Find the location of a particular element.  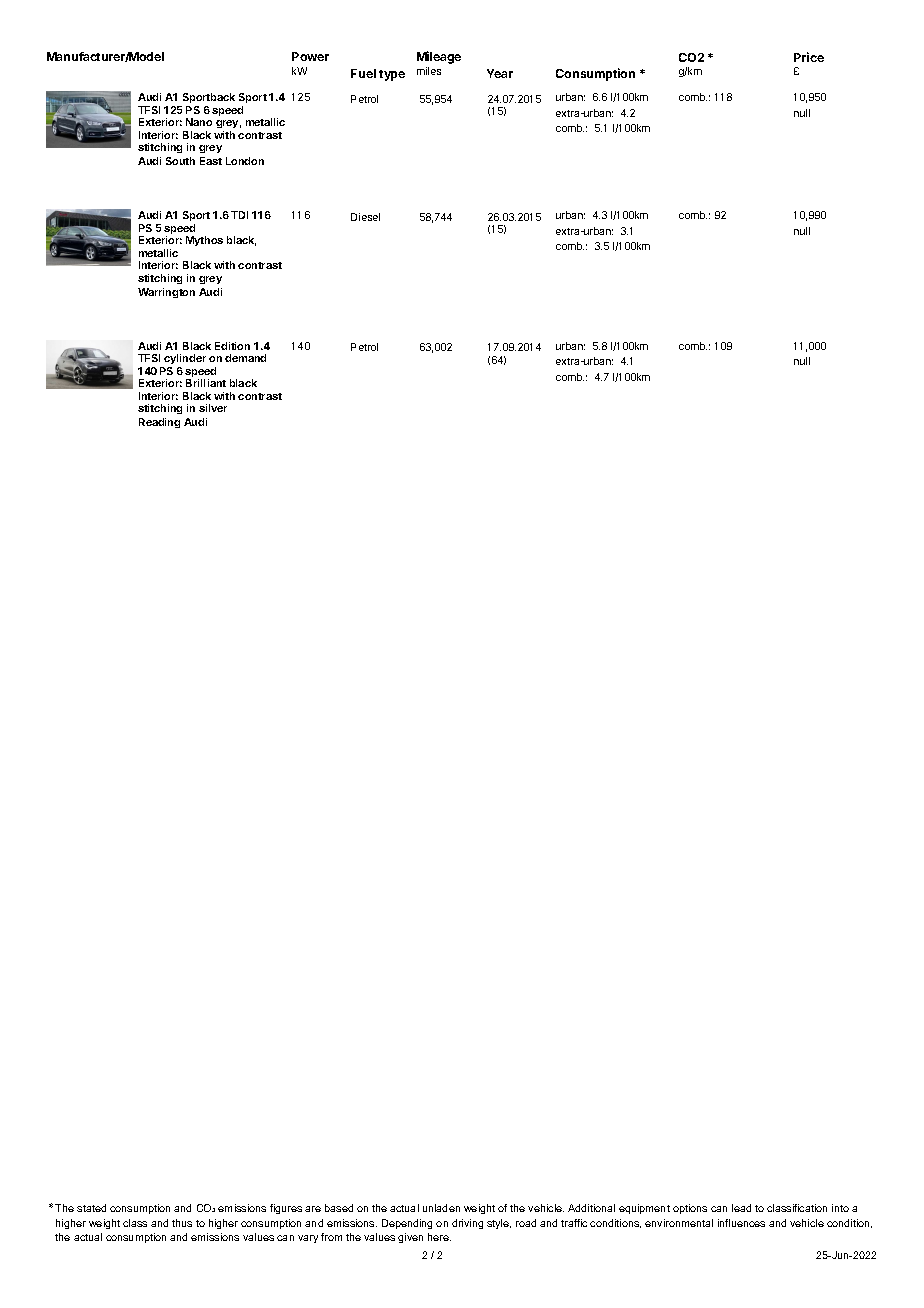

driving is located at coordinates (467, 1224).
